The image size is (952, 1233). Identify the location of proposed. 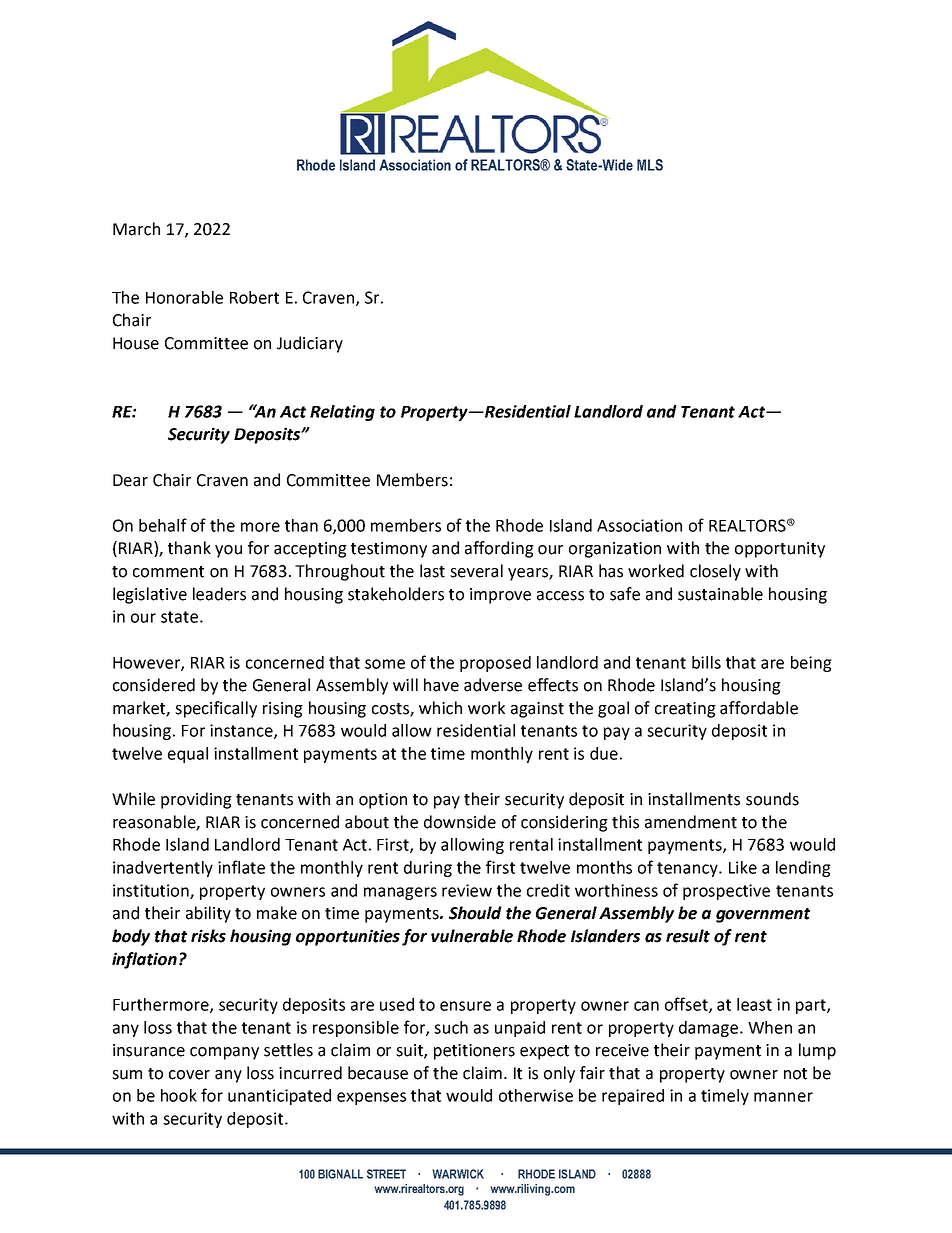
(495, 664).
